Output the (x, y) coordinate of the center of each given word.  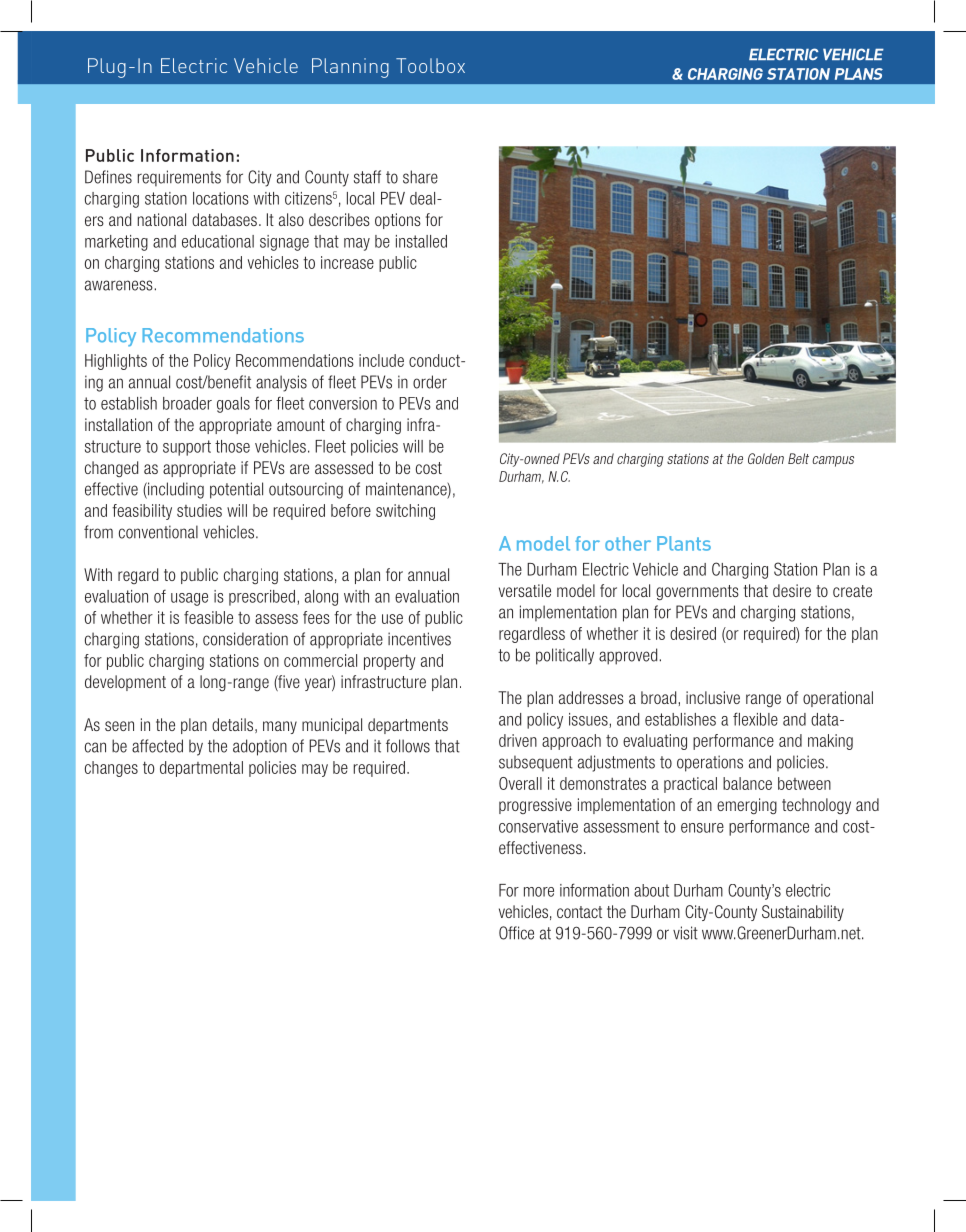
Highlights (116, 362)
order (430, 382)
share (420, 177)
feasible (208, 617)
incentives (419, 639)
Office (516, 933)
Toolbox (430, 65)
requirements (179, 178)
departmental (201, 769)
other (628, 543)
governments (697, 593)
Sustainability (803, 913)
